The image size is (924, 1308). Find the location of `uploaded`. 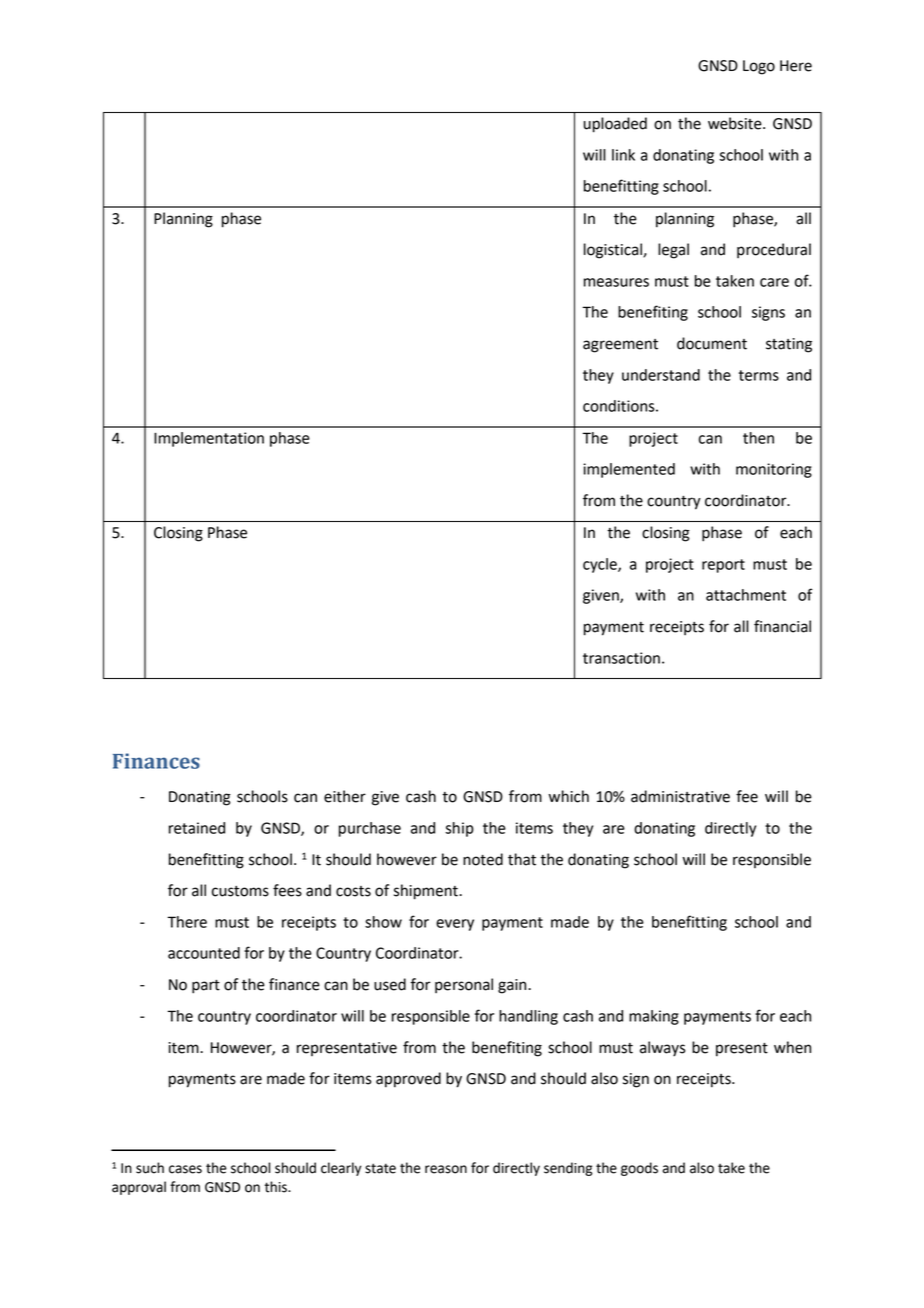

uploaded is located at coordinates (615, 125).
